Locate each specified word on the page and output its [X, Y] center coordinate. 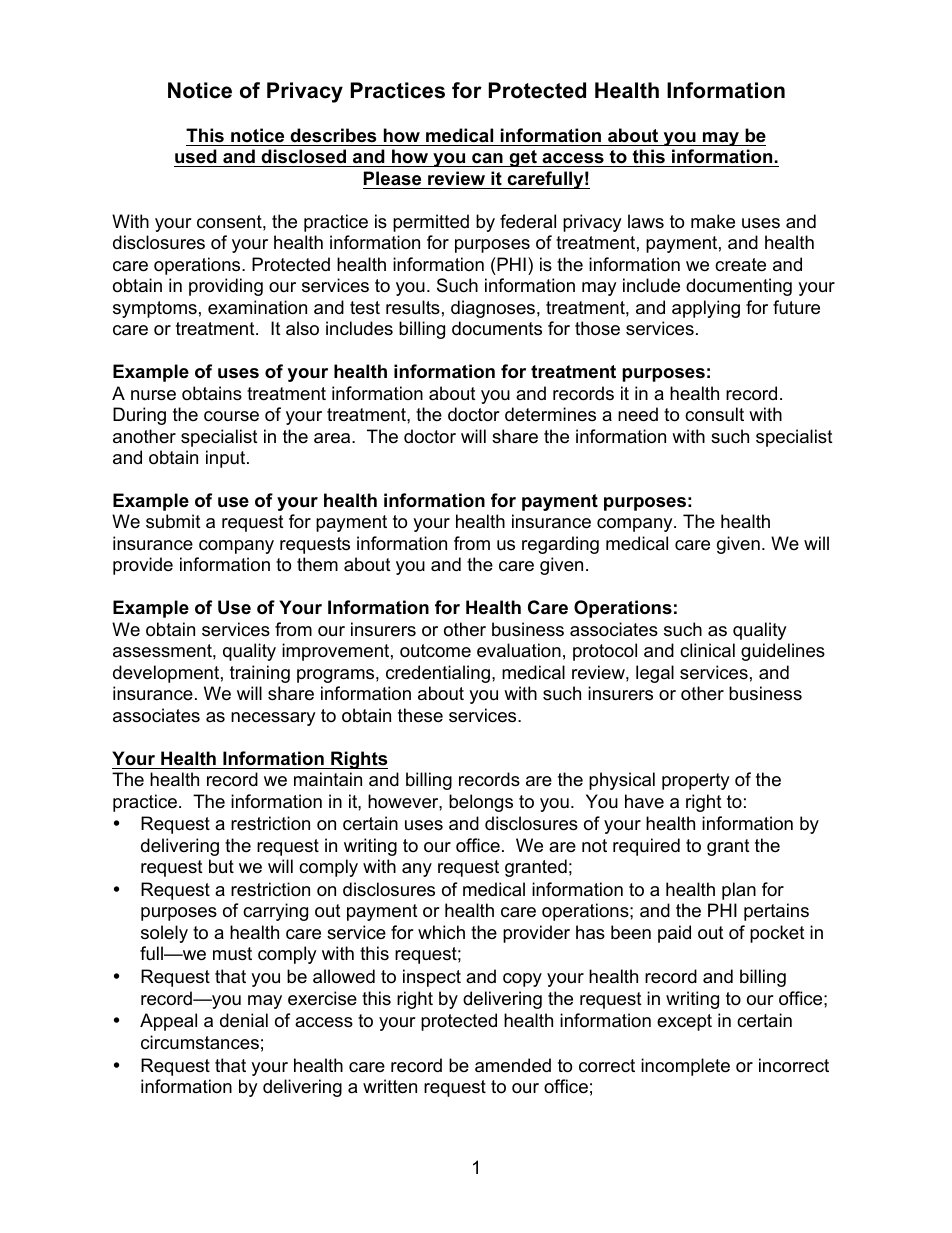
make [713, 221]
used [196, 156]
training [260, 674]
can [487, 158]
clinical [707, 650]
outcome [435, 651]
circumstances [200, 1042]
